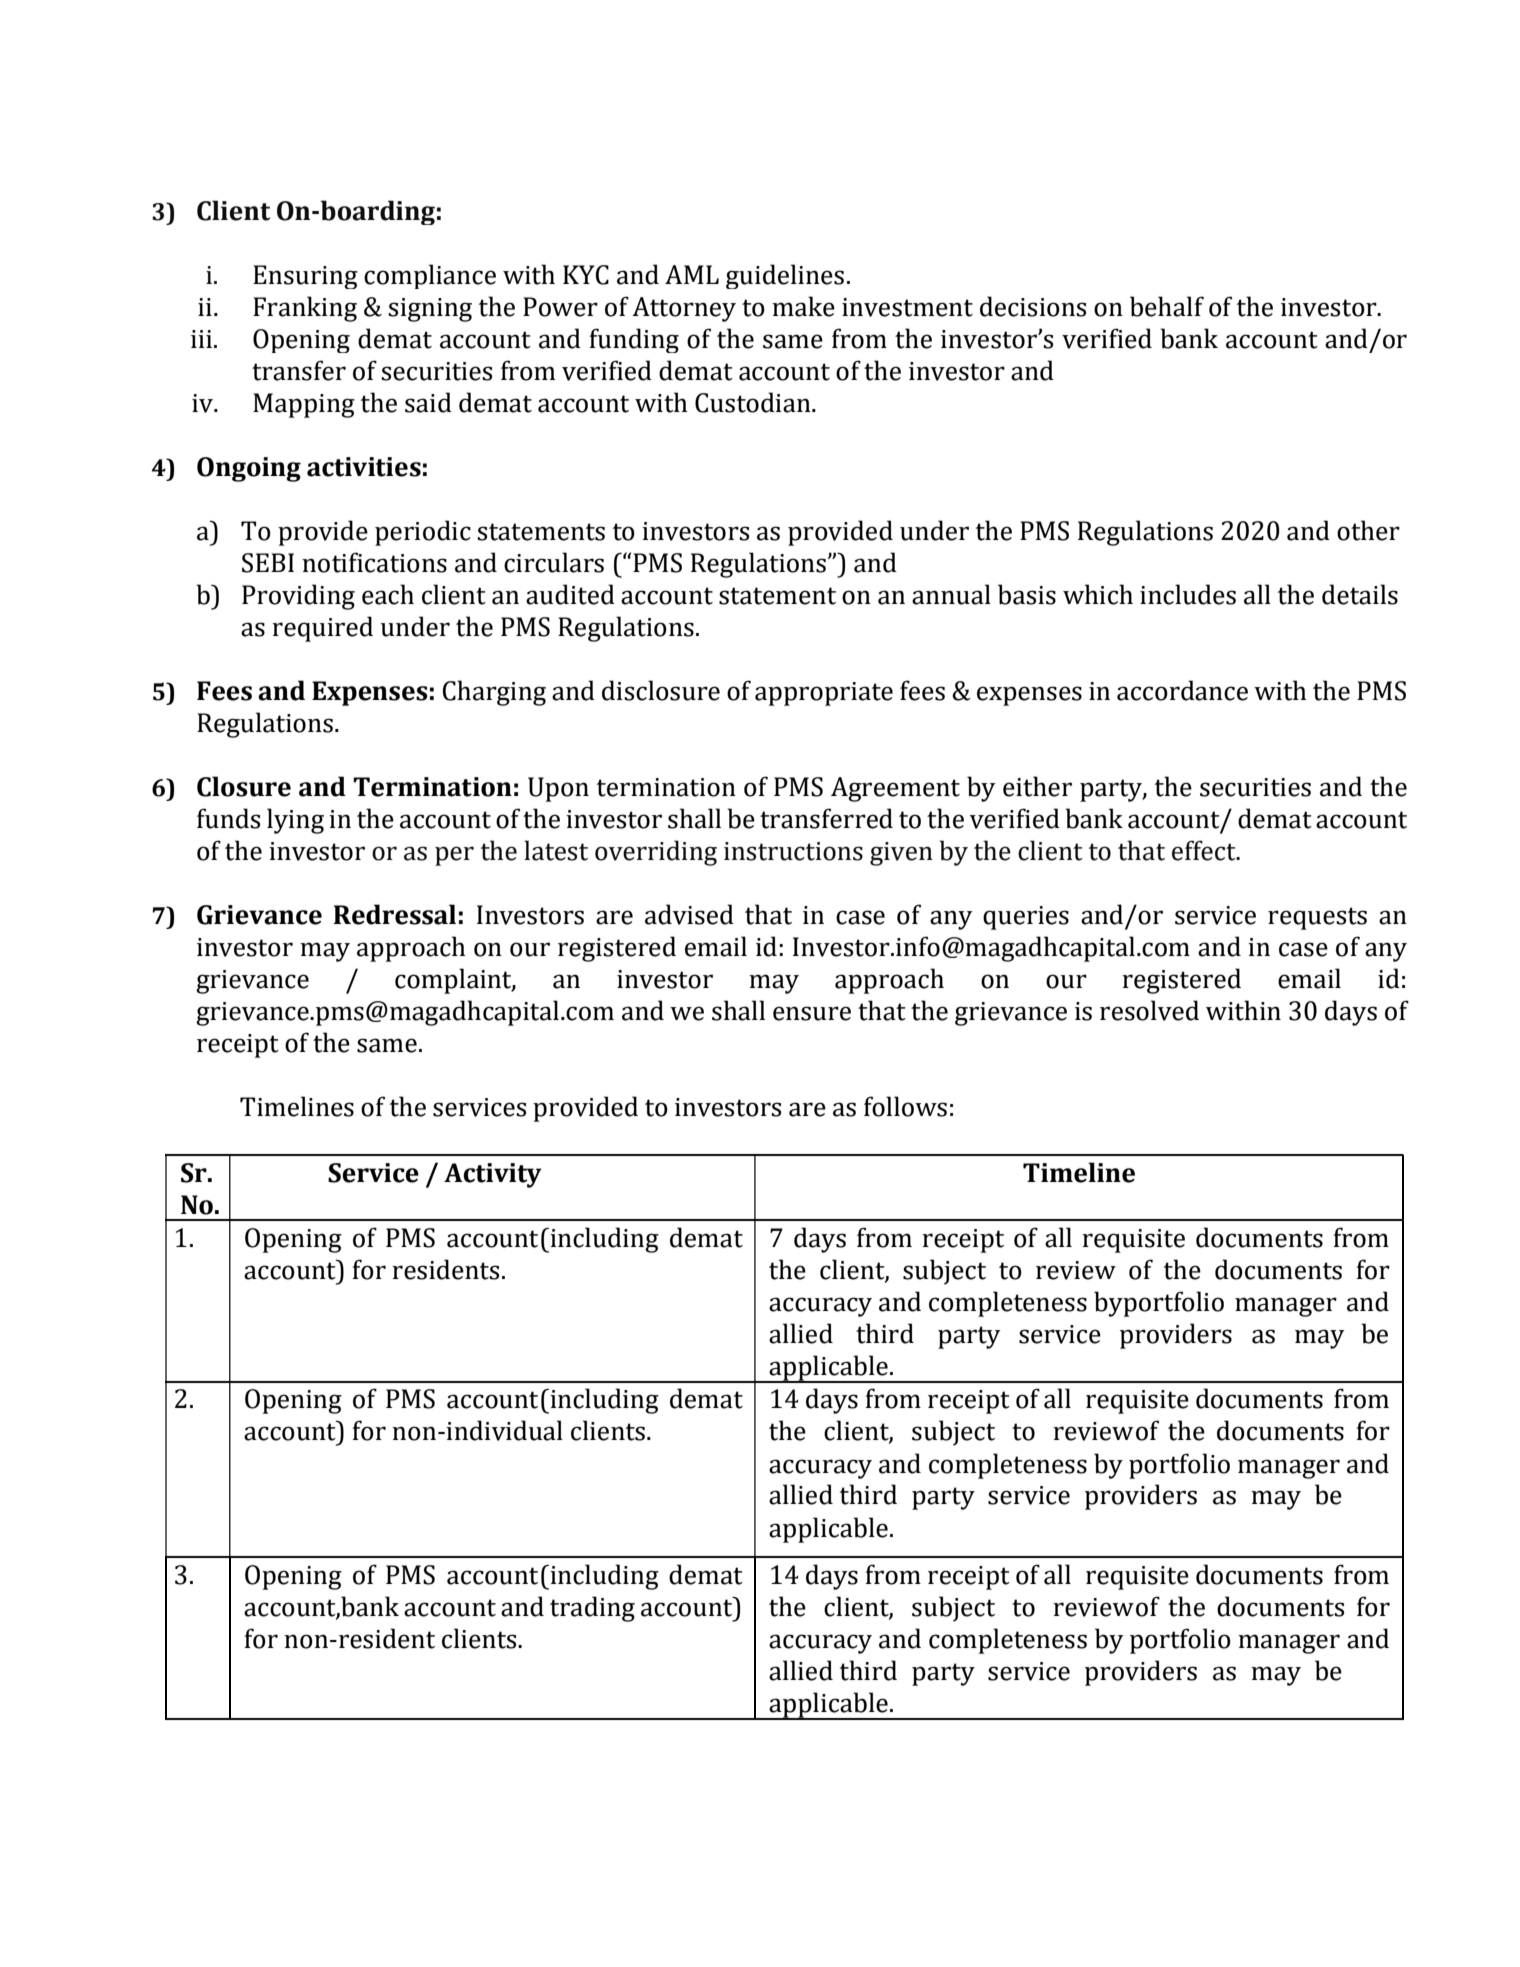 The width and height of the screenshot is (1520, 1967). Describe the element at coordinates (305, 277) in the screenshot. I see `Ensuring` at that location.
